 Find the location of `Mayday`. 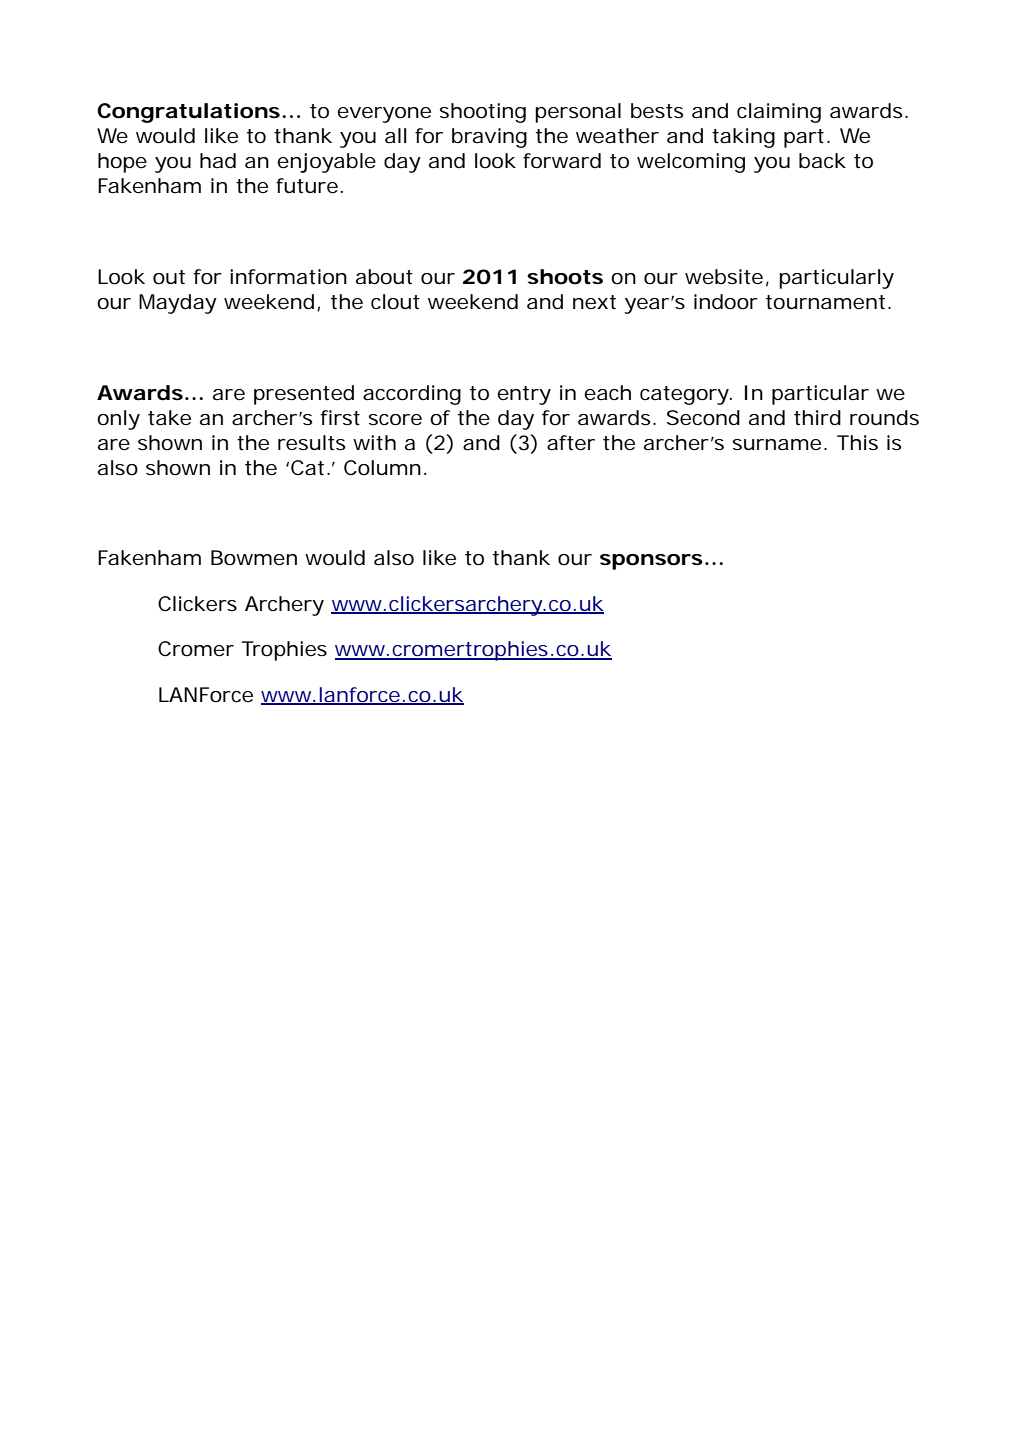

Mayday is located at coordinates (178, 304).
